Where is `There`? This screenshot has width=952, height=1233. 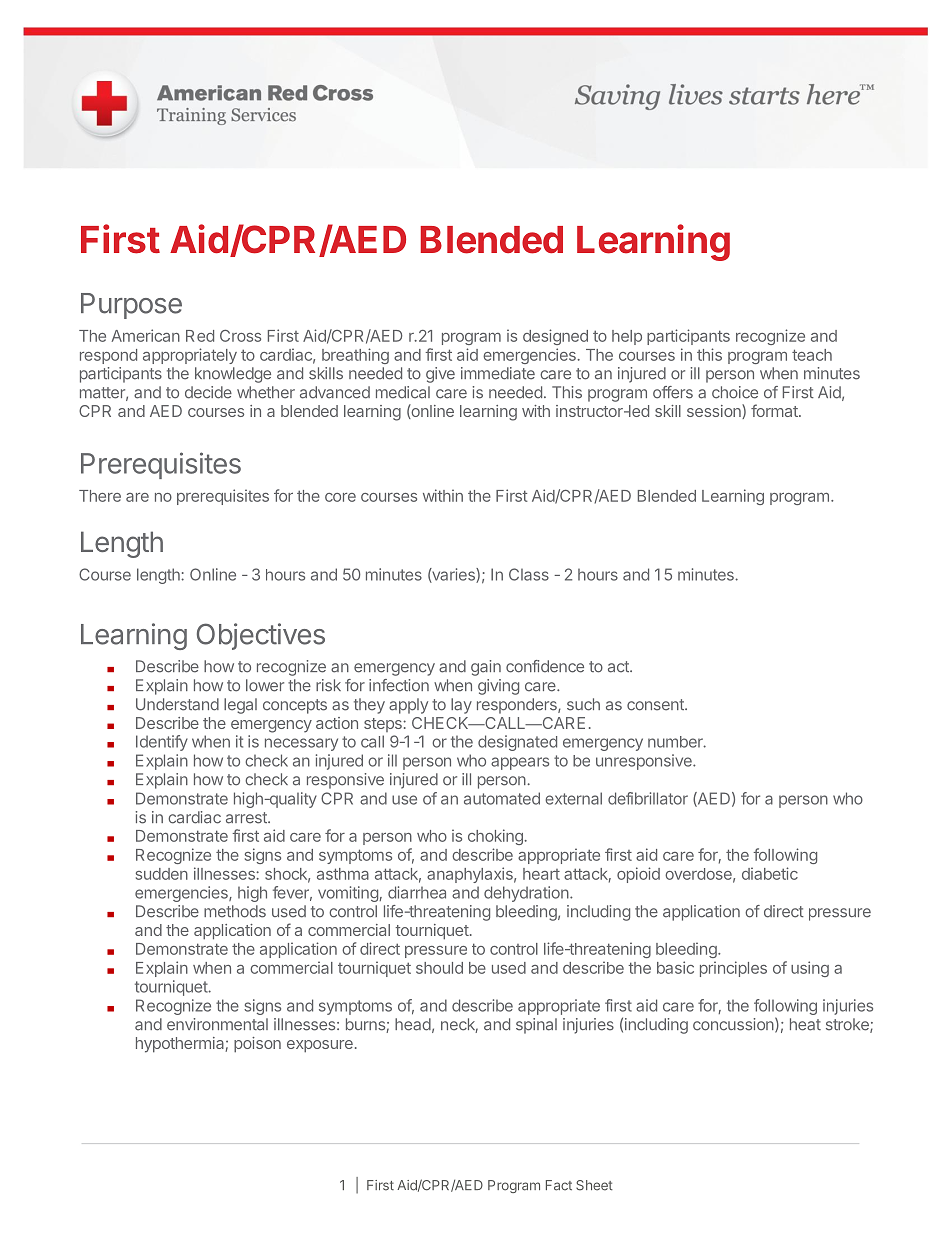
There is located at coordinates (100, 496).
